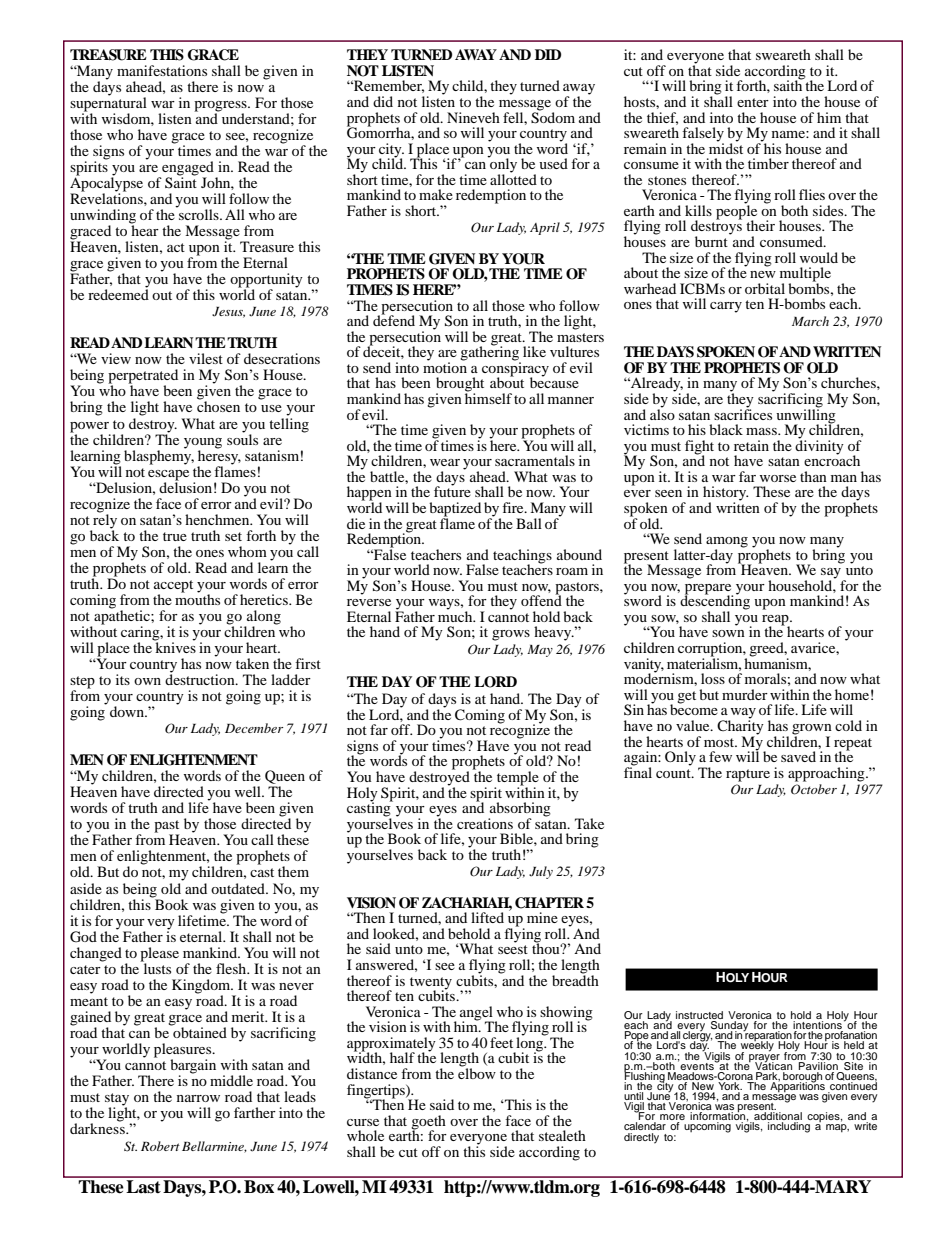 This image has height=1233, width=952. What do you see at coordinates (128, 711) in the image?
I see `down` at bounding box center [128, 711].
